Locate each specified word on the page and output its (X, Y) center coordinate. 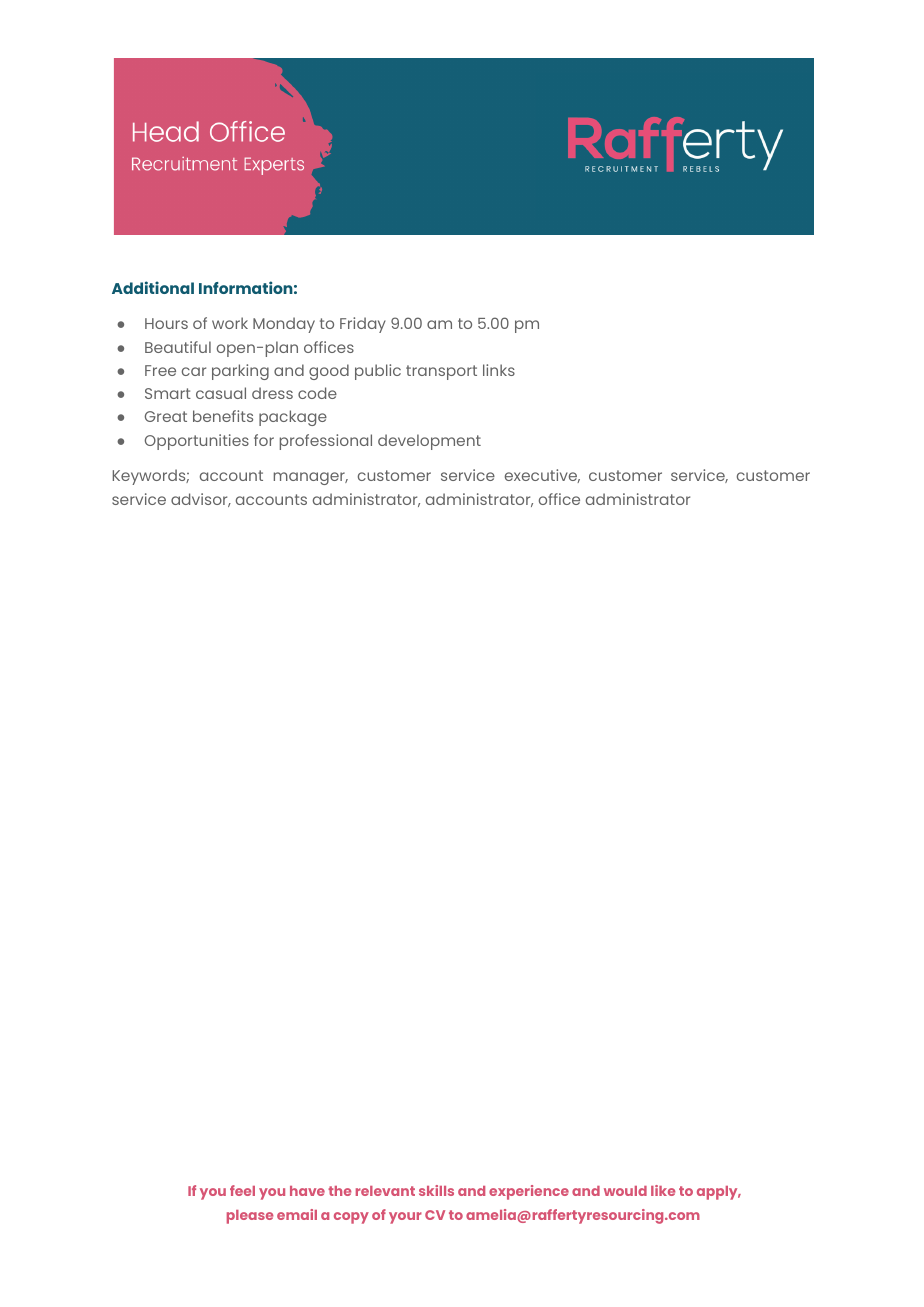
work (230, 323)
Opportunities (197, 442)
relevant (385, 1191)
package (293, 418)
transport (441, 372)
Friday (363, 325)
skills (436, 1190)
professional (326, 442)
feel (242, 1190)
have (307, 1191)
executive (542, 476)
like (663, 1190)
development (429, 442)
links (499, 370)
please (250, 1217)
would (625, 1191)
